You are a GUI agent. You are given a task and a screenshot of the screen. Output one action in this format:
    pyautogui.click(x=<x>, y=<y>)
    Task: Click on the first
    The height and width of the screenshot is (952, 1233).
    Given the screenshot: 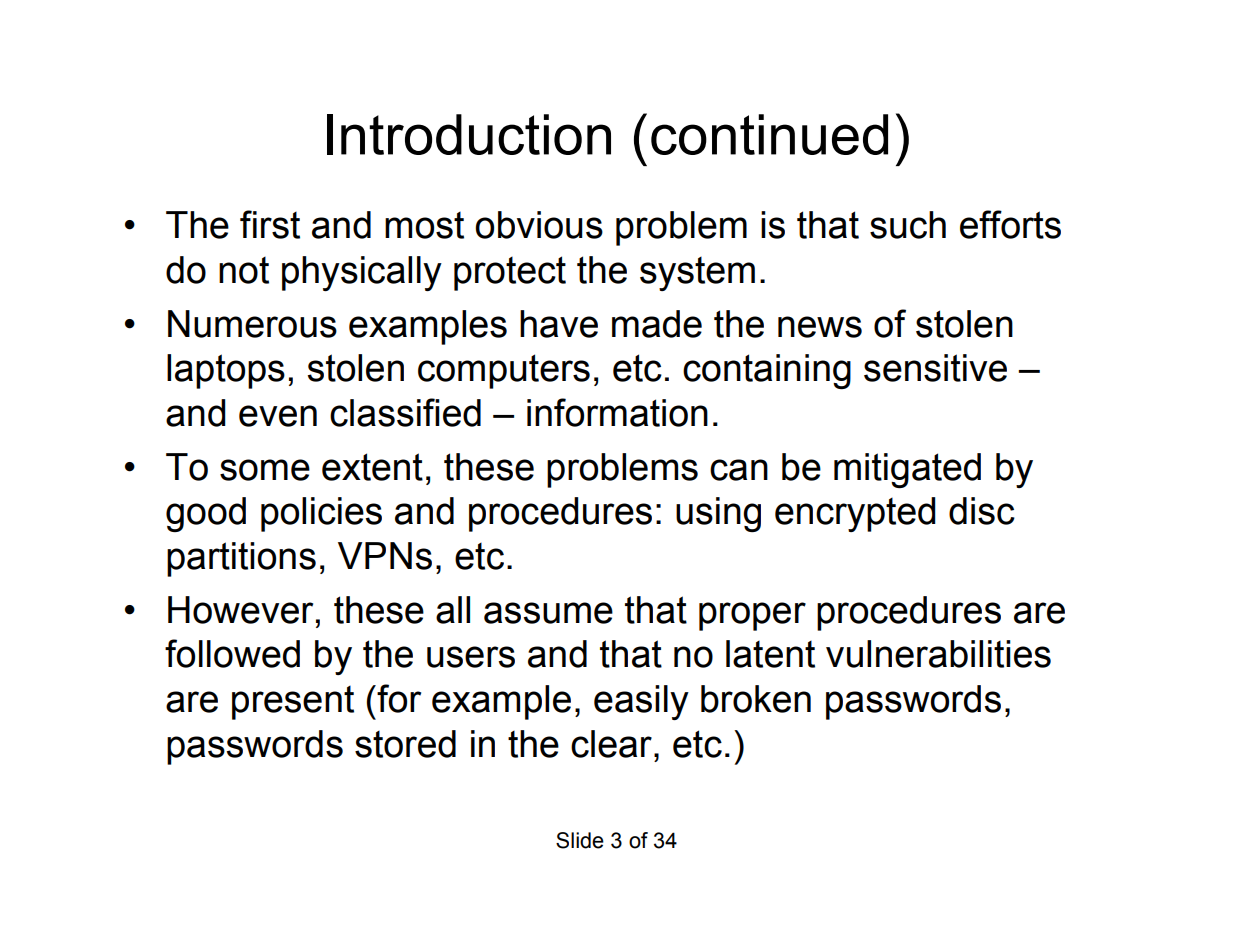 What is the action you would take?
    pyautogui.click(x=270, y=224)
